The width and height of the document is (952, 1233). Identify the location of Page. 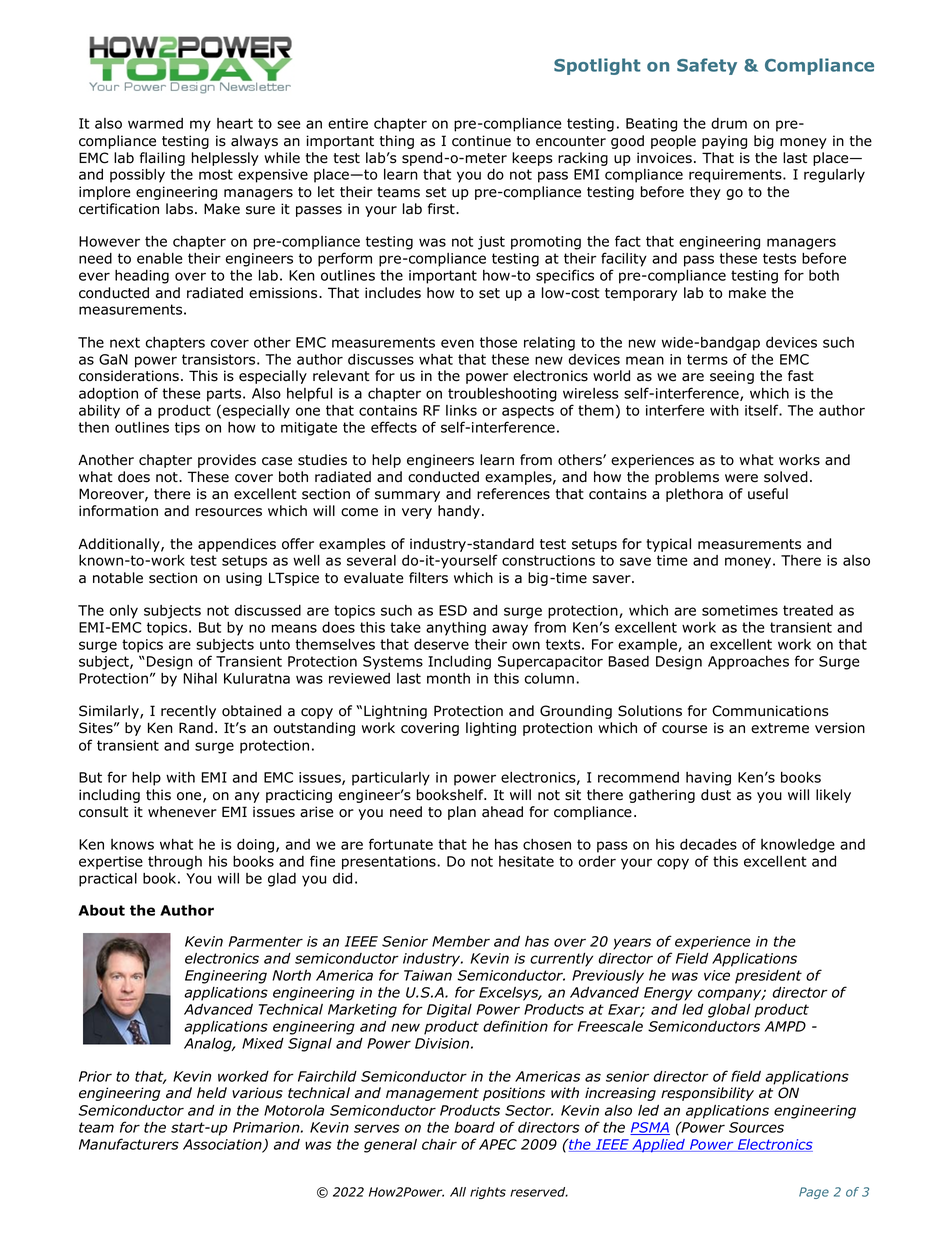
(814, 1193).
